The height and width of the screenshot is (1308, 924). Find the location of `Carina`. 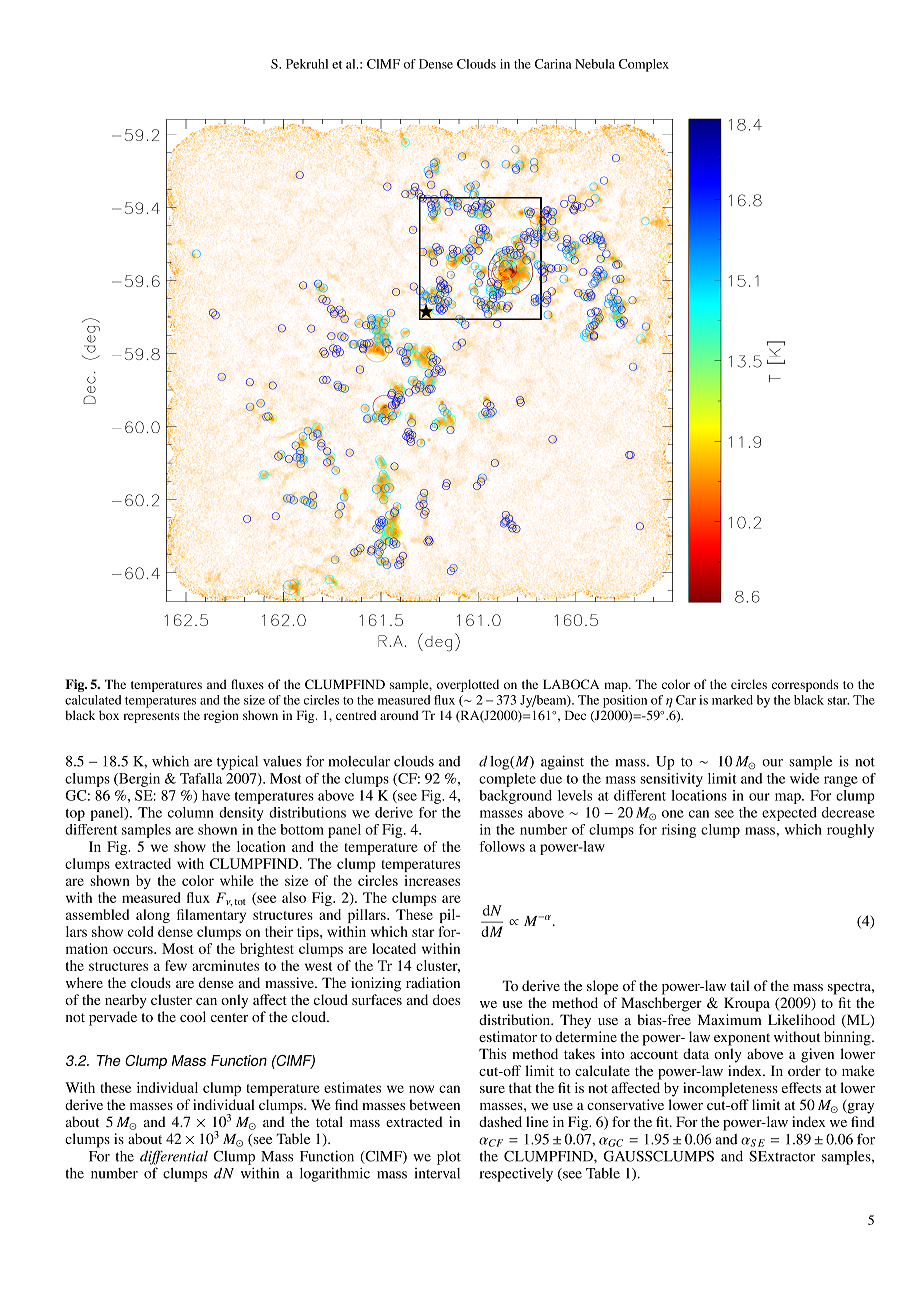

Carina is located at coordinates (553, 64).
